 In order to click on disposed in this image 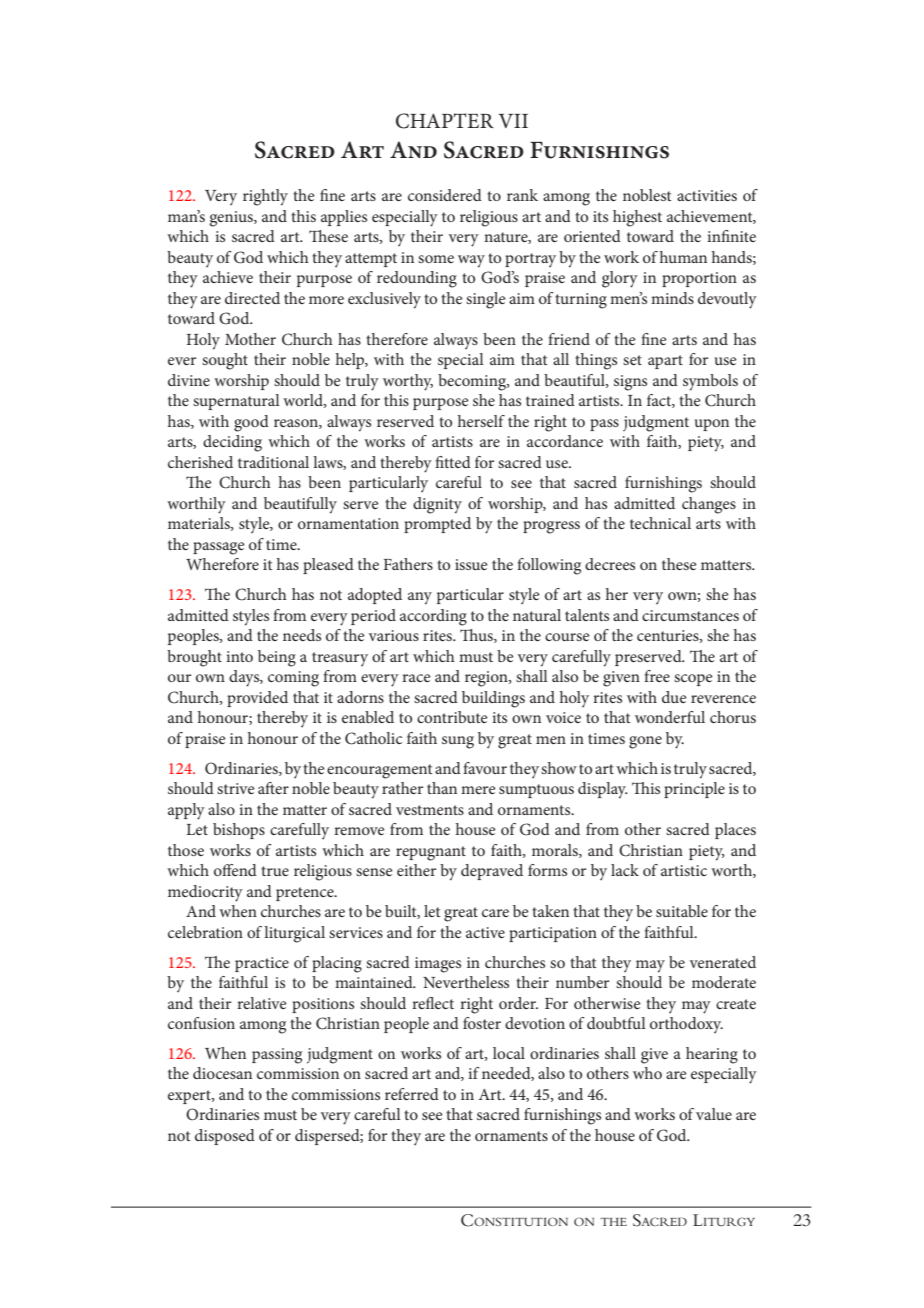, I will do `click(225, 1137)`.
